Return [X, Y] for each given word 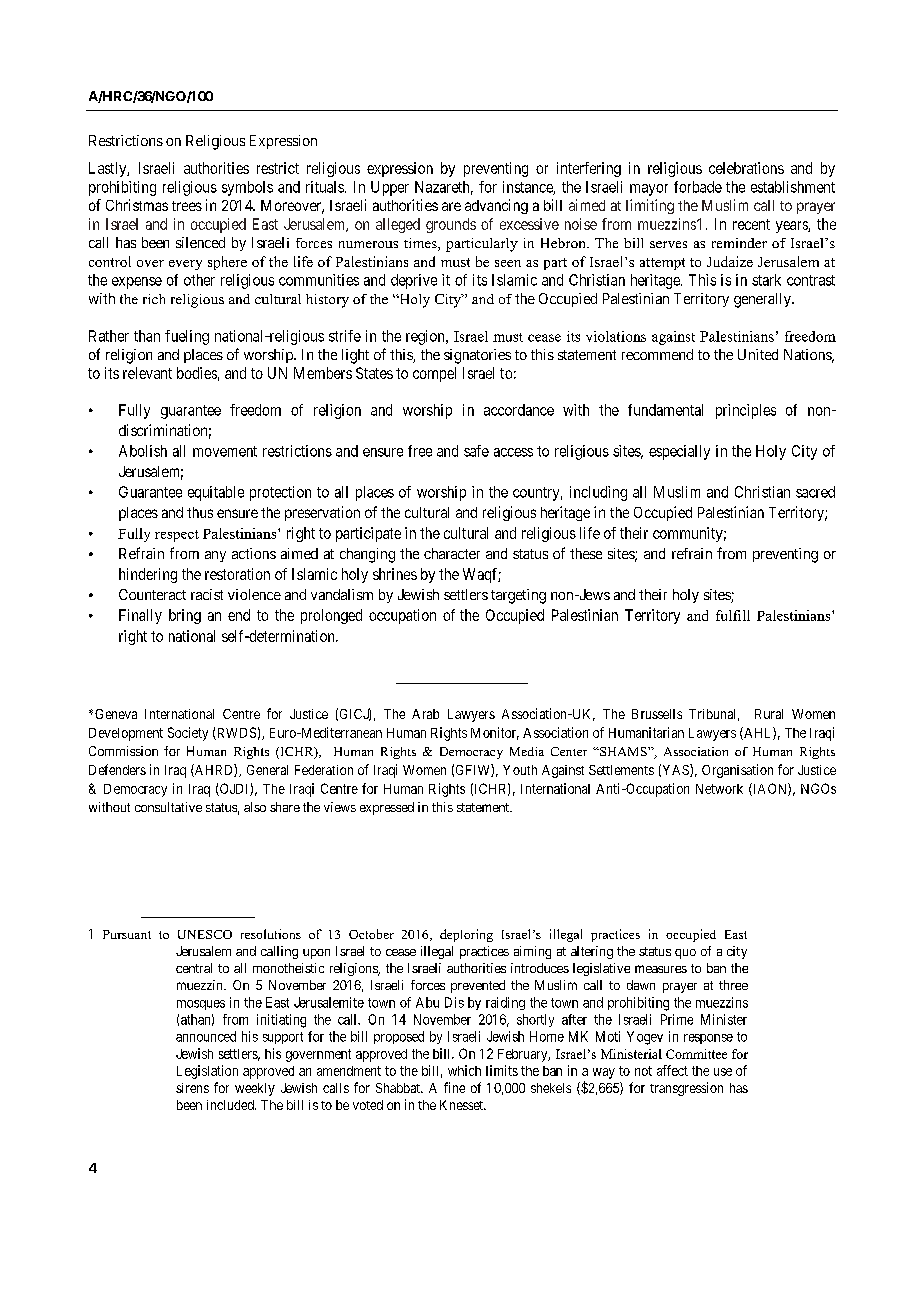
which [464, 1070]
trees [187, 206]
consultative [168, 807]
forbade [698, 187]
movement [225, 451]
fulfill [733, 615]
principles [746, 411]
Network [719, 789]
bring [185, 616]
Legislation [207, 1072]
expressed [387, 808]
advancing [496, 206]
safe [476, 451]
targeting [518, 596]
